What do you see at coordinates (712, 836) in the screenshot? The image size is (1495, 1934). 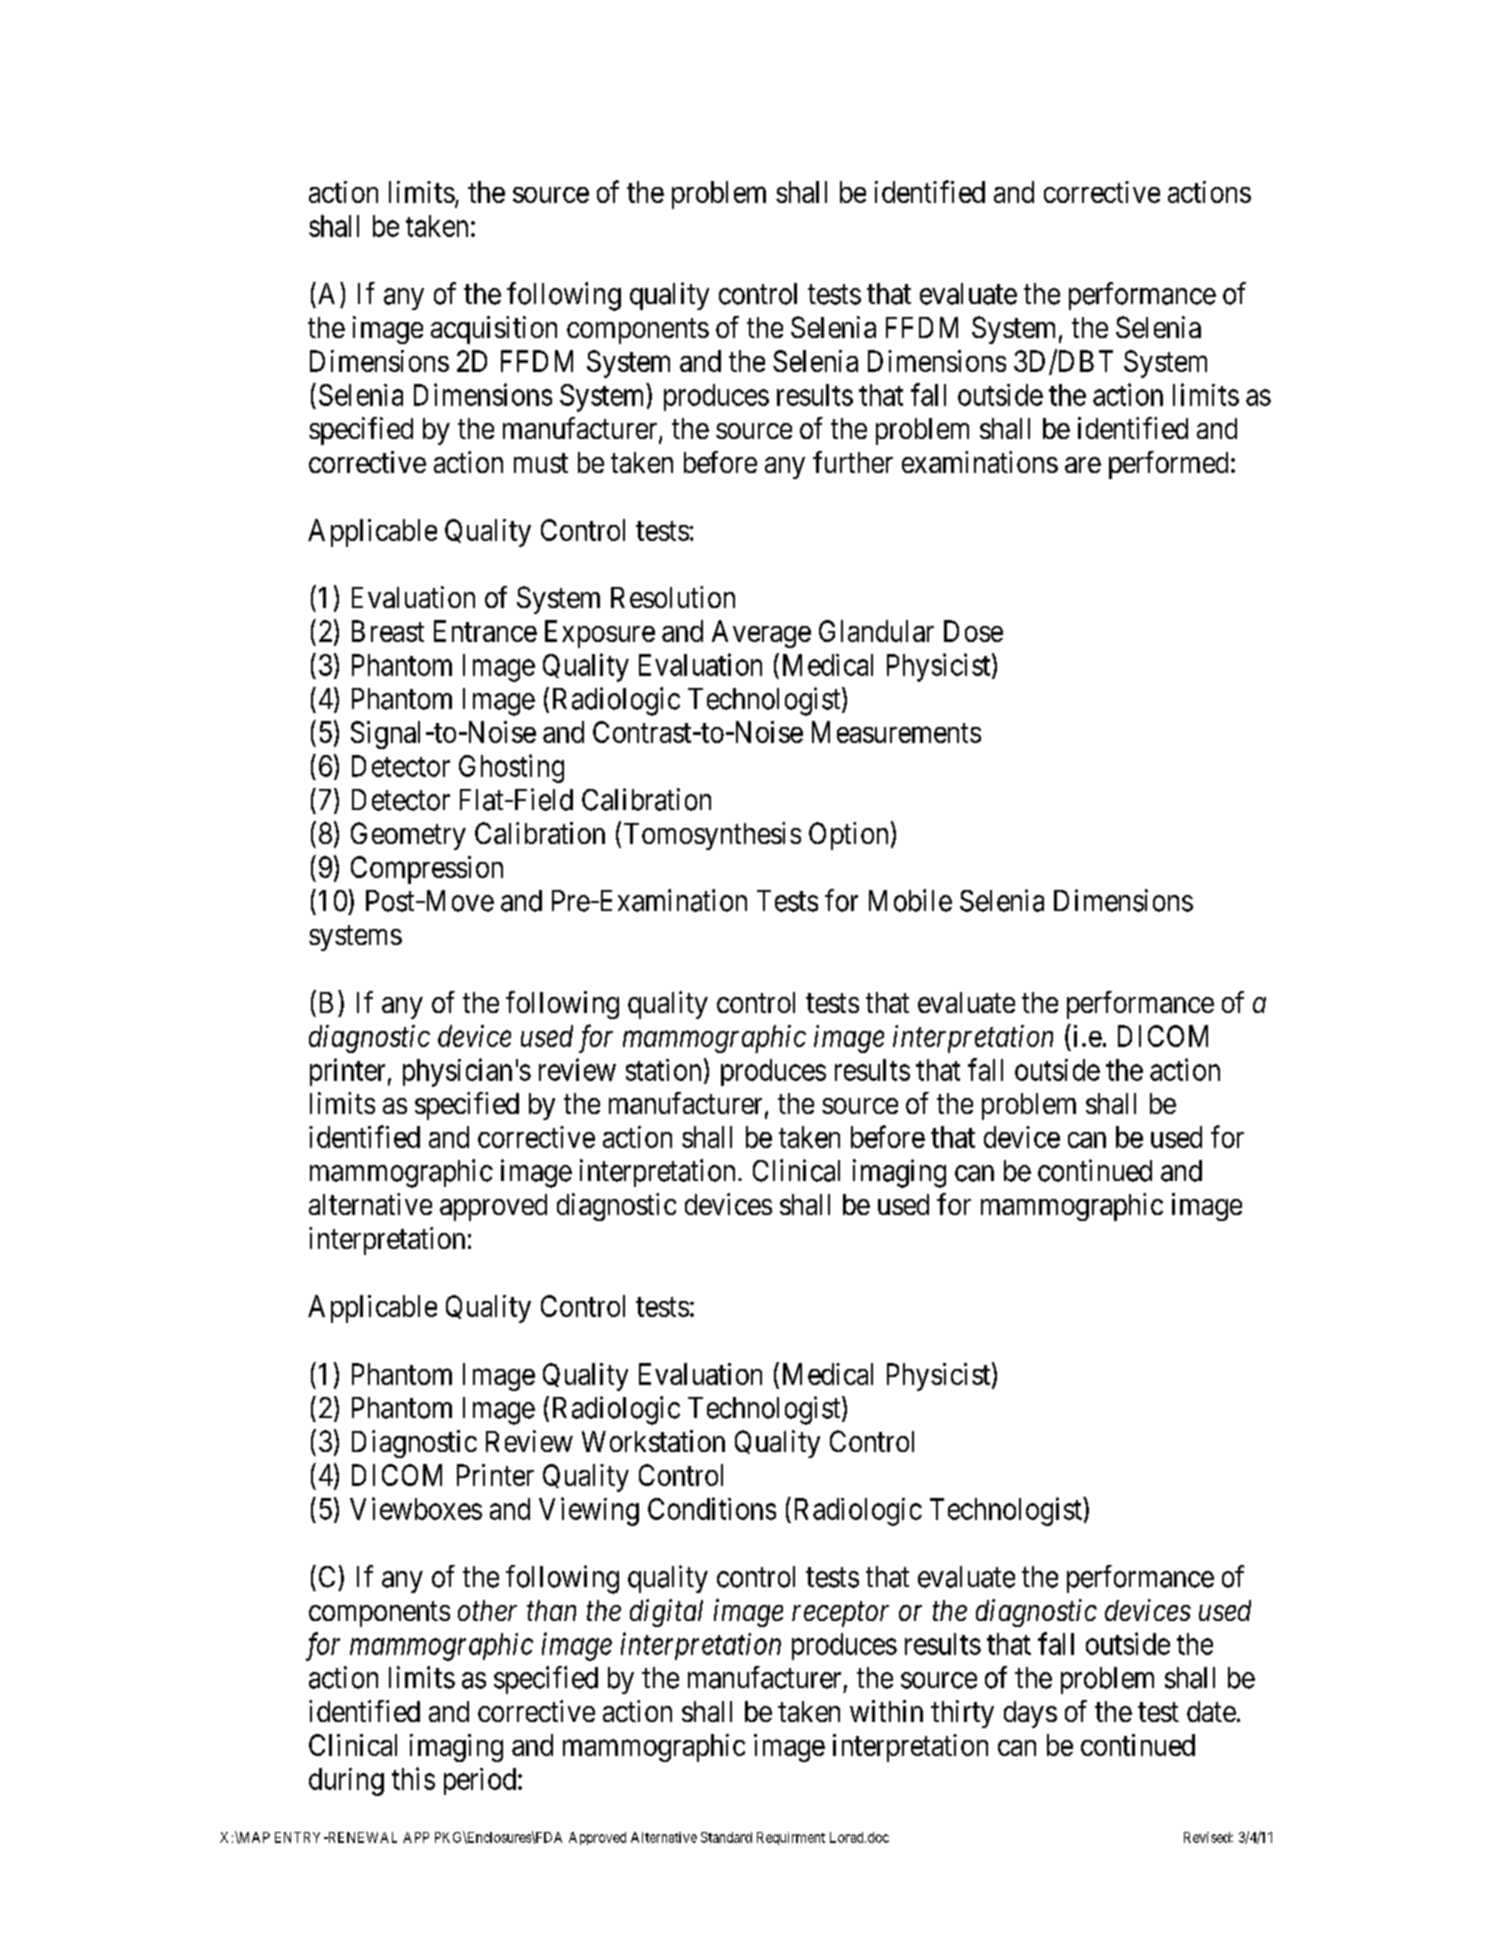 I see `Tomosynthesis` at bounding box center [712, 836].
